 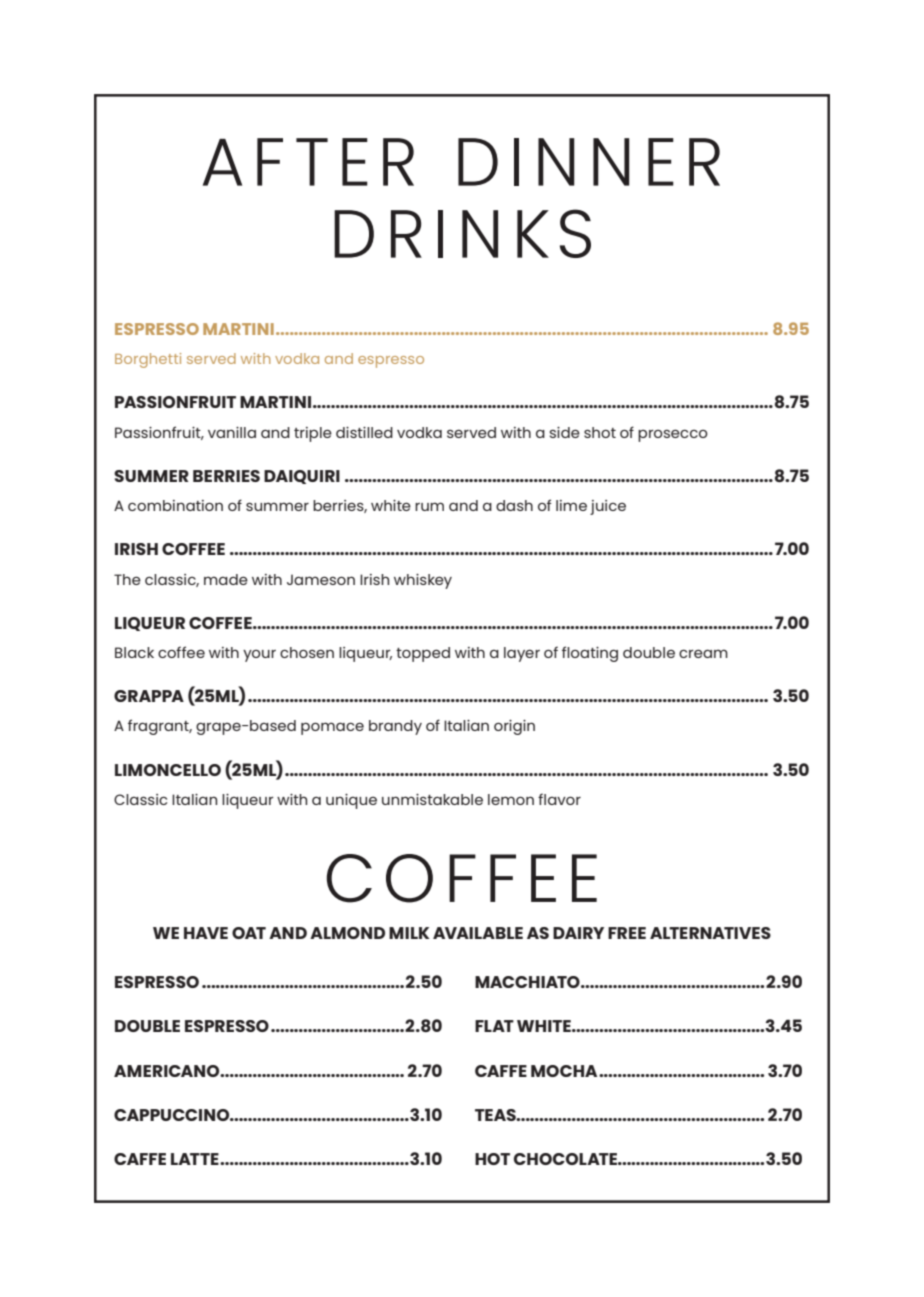 I want to click on floating, so click(x=590, y=654).
